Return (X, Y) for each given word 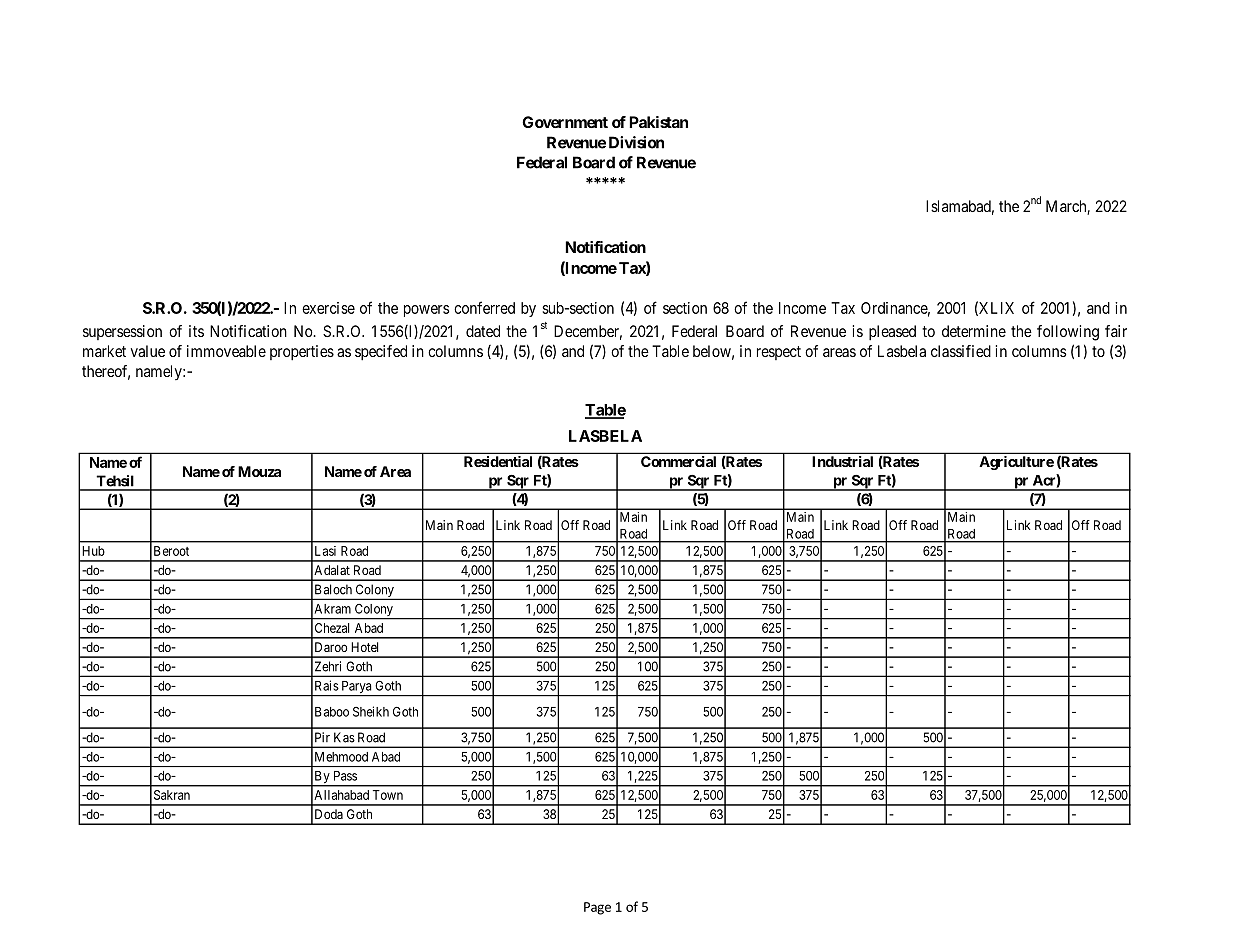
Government (565, 122)
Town (388, 795)
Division (636, 142)
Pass (345, 776)
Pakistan (658, 122)
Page (597, 908)
